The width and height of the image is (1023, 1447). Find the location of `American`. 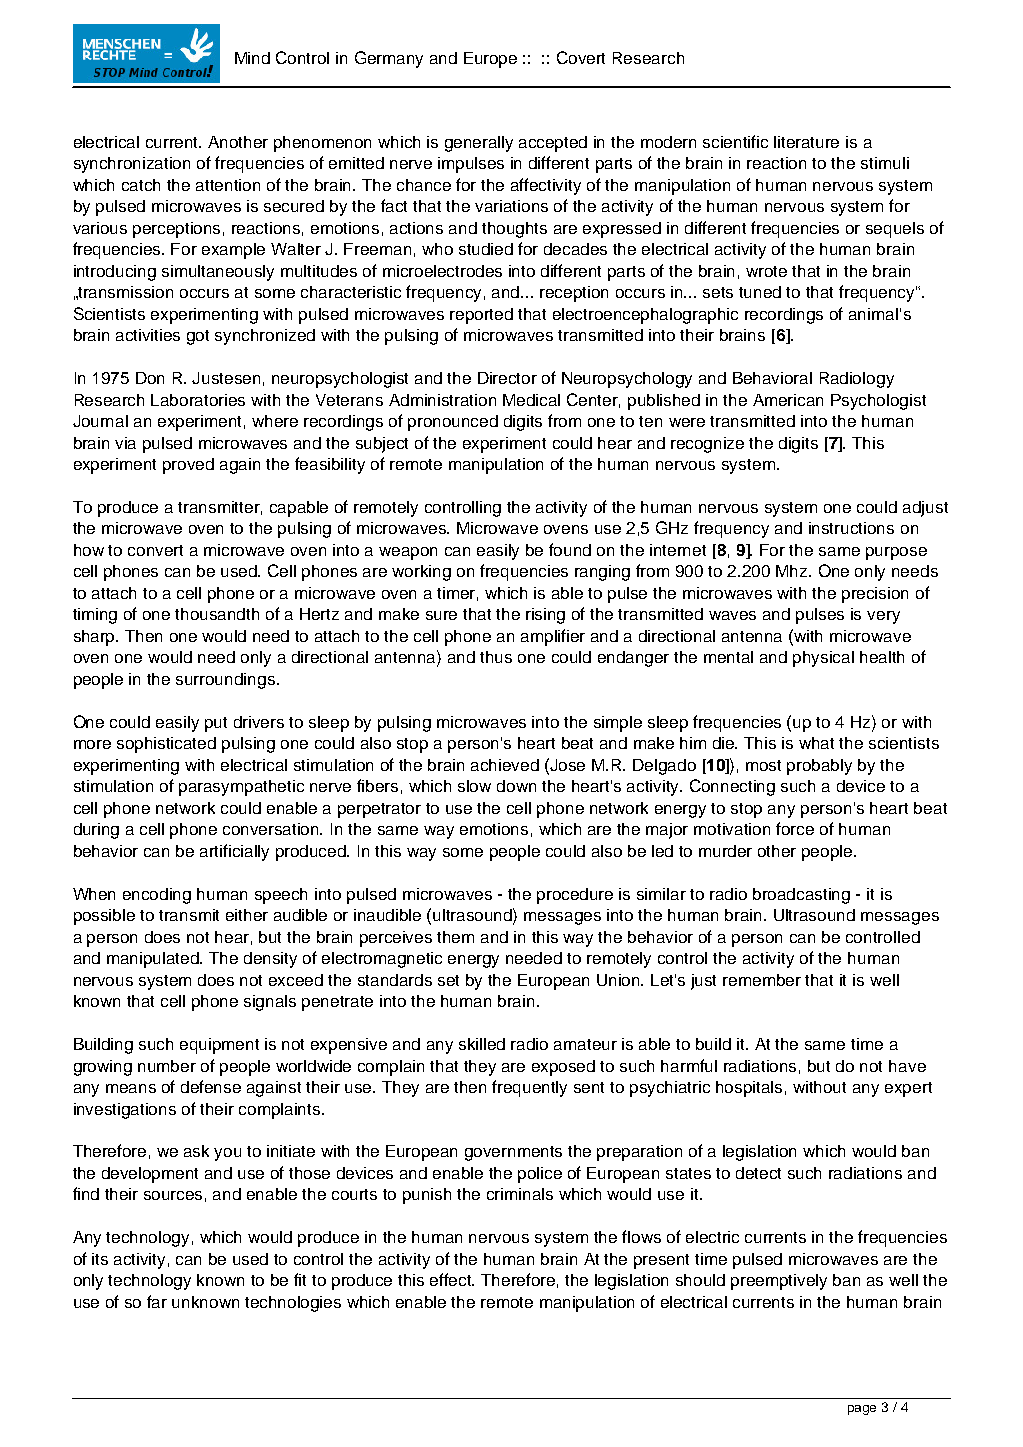

American is located at coordinates (788, 400).
